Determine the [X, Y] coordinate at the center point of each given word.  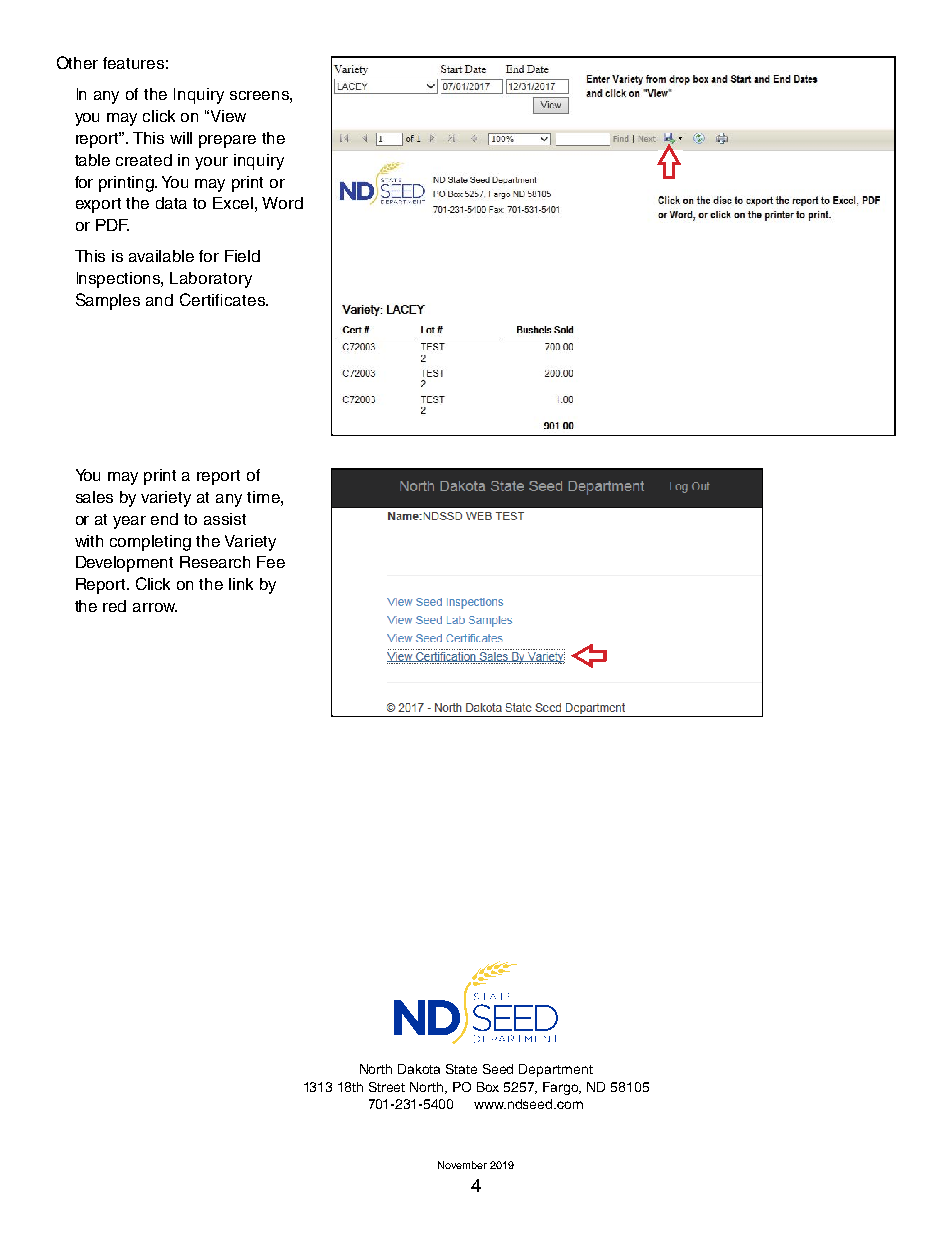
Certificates [223, 299]
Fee [271, 562]
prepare [227, 141]
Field [242, 256]
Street [387, 1087]
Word [282, 203]
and [159, 300]
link [241, 584]
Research [215, 562]
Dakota [419, 1069]
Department [556, 1070]
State [461, 1069]
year [129, 522]
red [114, 606]
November [462, 1165]
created [144, 160]
